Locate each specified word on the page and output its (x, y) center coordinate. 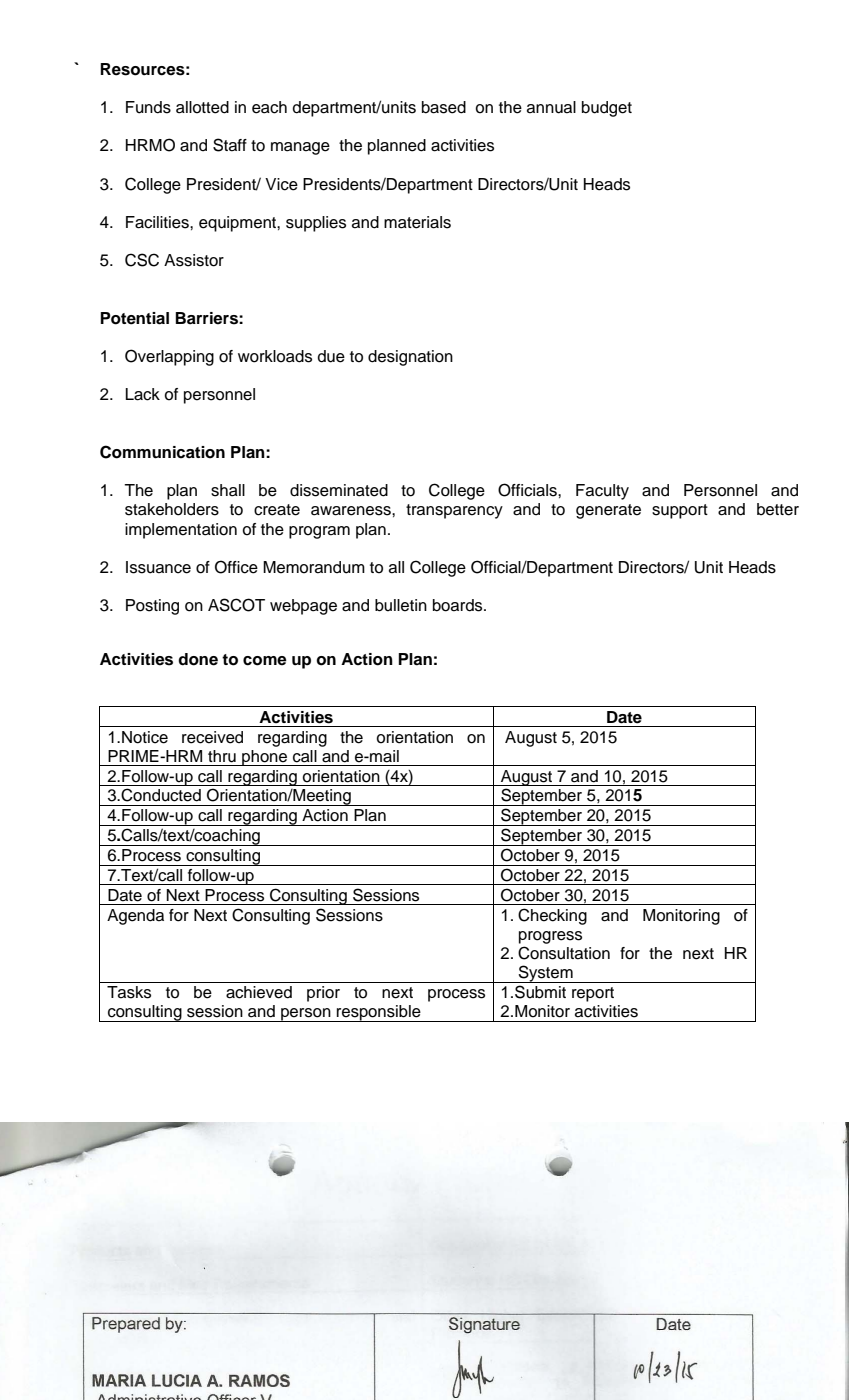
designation (410, 358)
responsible (379, 1013)
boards (459, 605)
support (680, 511)
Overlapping (169, 357)
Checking (552, 916)
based (444, 107)
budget (607, 109)
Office (236, 567)
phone (265, 758)
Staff (230, 145)
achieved (259, 992)
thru (222, 756)
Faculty (602, 492)
